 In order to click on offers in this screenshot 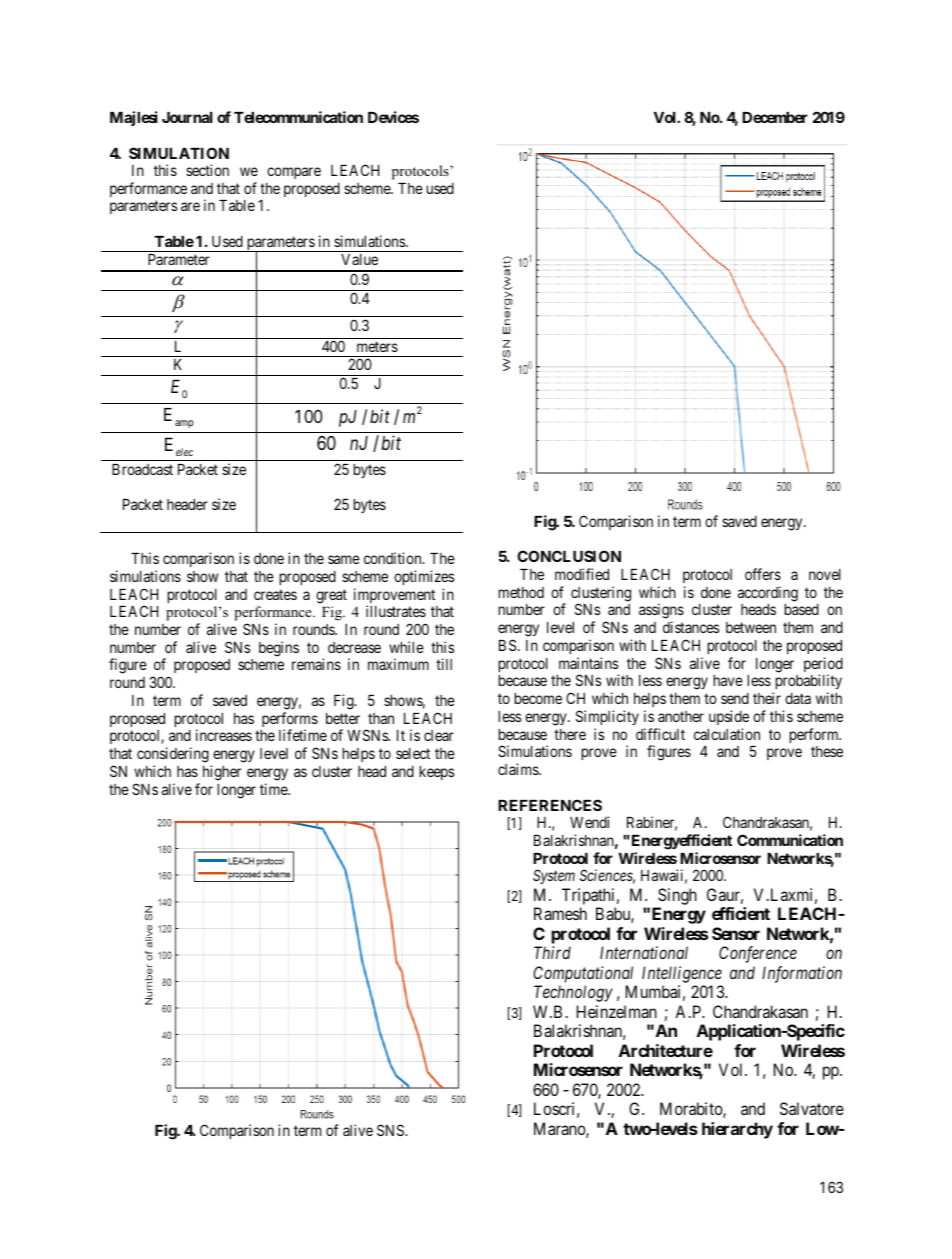, I will do `click(763, 574)`.
